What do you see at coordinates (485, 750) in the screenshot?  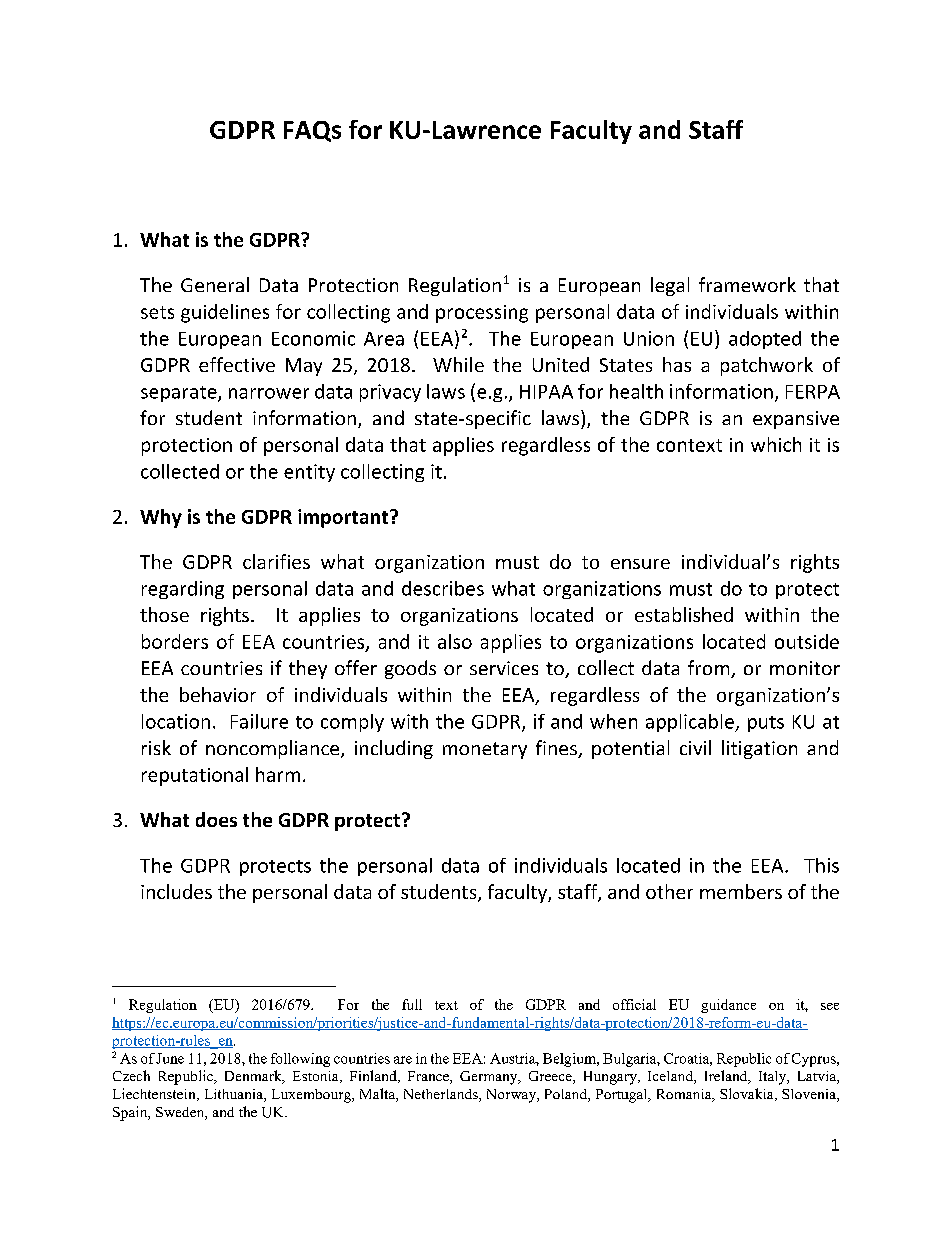 I see `monetary` at bounding box center [485, 750].
